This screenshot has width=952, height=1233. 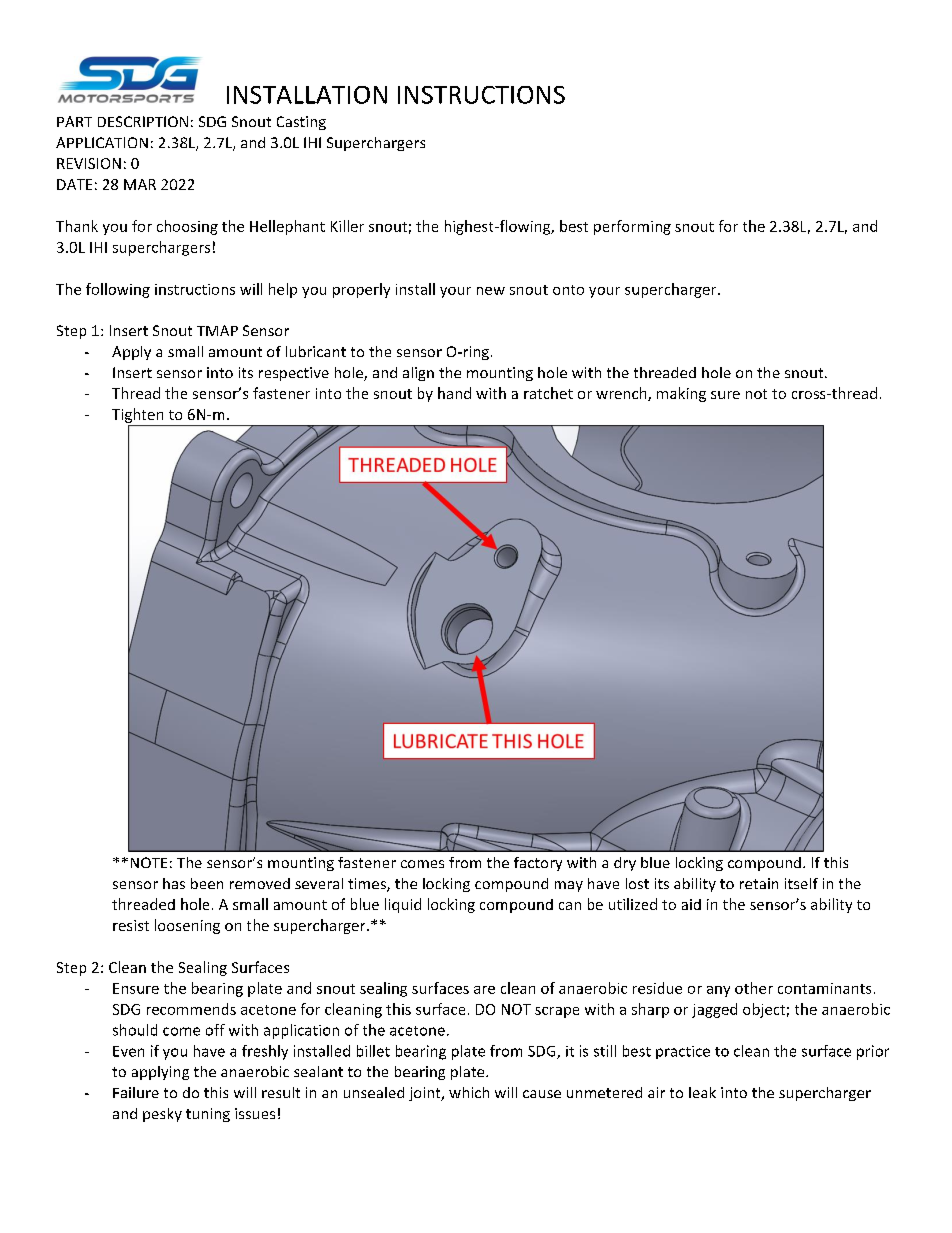 I want to click on new, so click(x=491, y=291).
